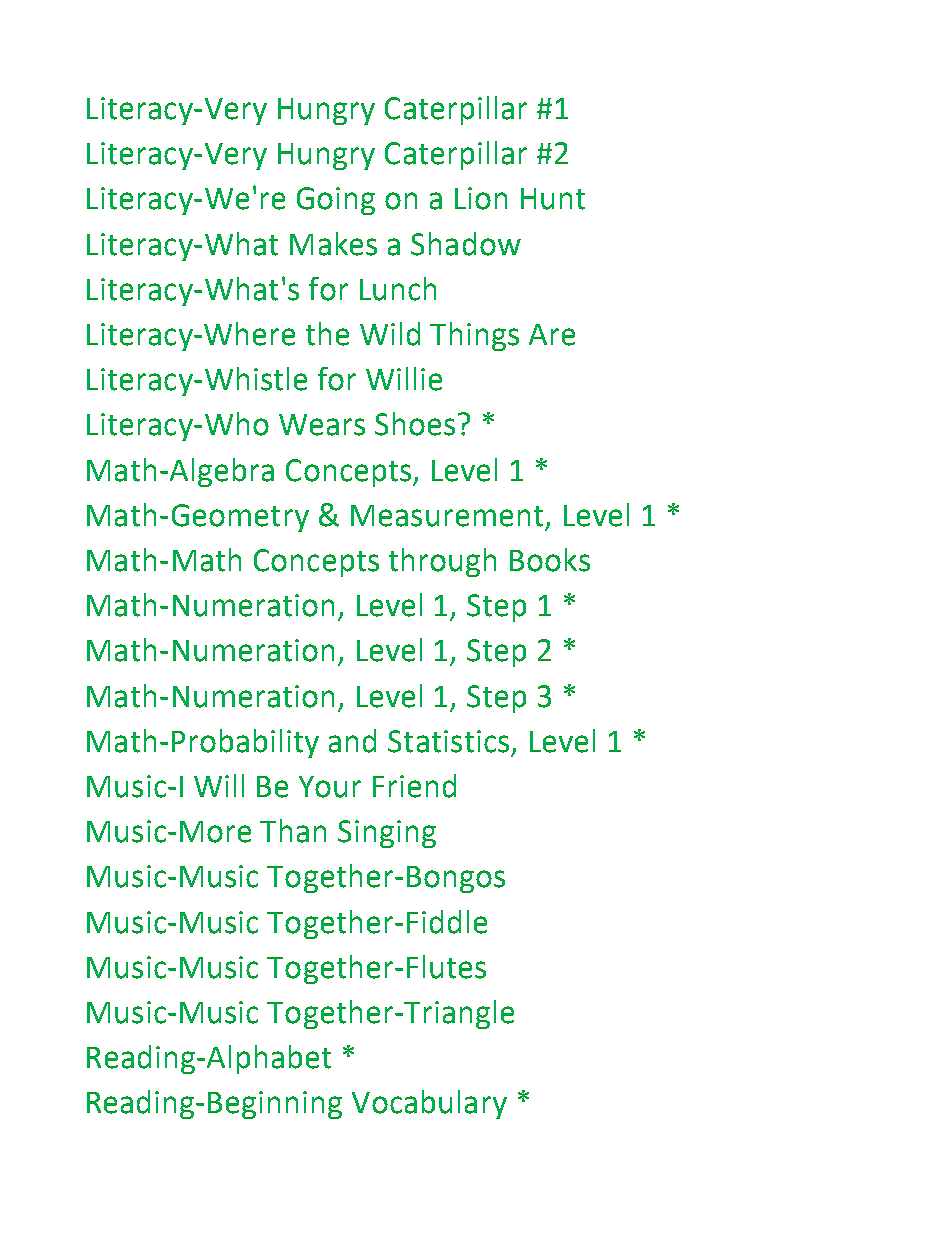 The height and width of the page is (1233, 952). I want to click on Singing, so click(387, 834).
